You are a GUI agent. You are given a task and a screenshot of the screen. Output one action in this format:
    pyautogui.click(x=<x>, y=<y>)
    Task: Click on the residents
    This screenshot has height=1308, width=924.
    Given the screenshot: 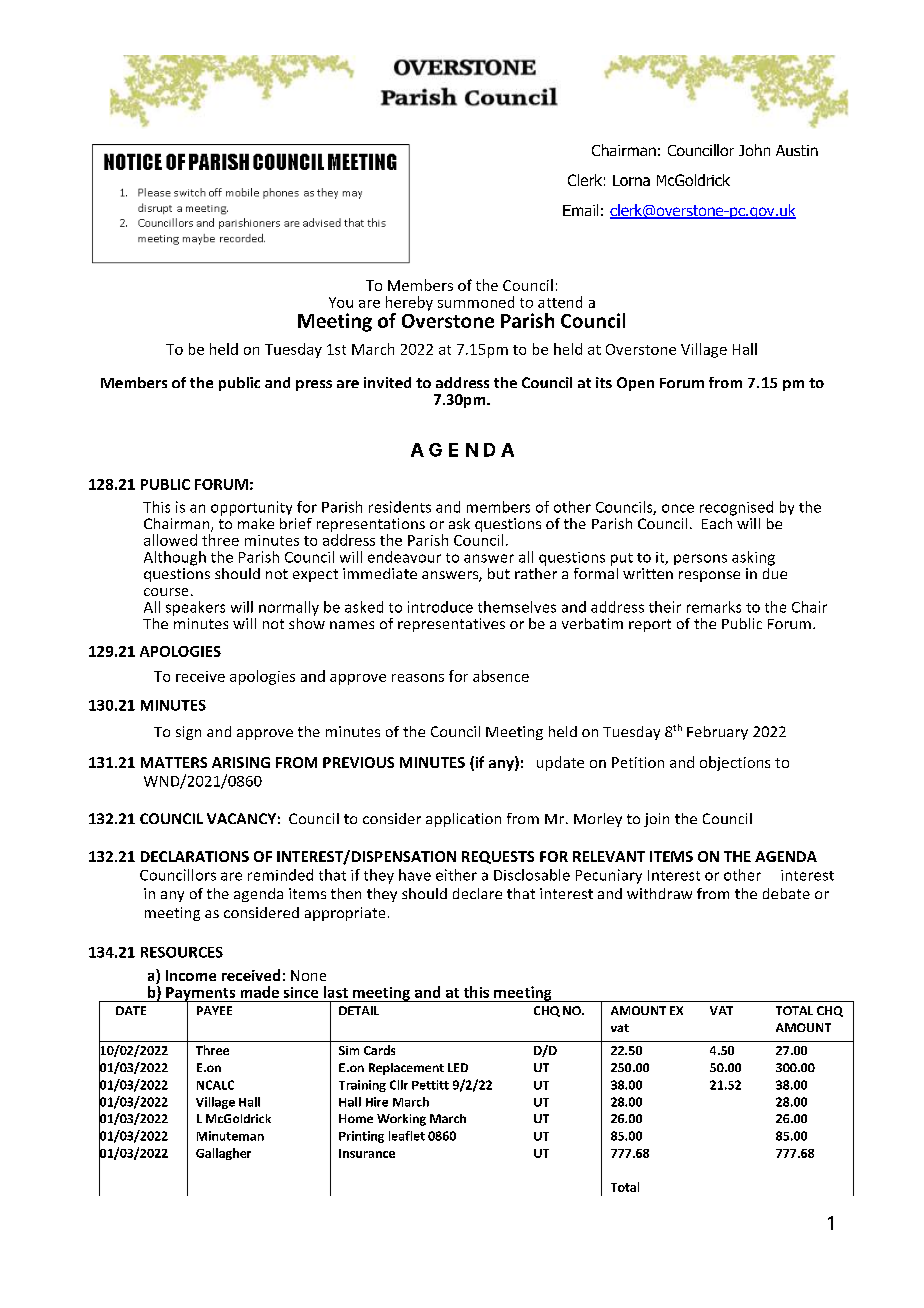 What is the action you would take?
    pyautogui.click(x=400, y=507)
